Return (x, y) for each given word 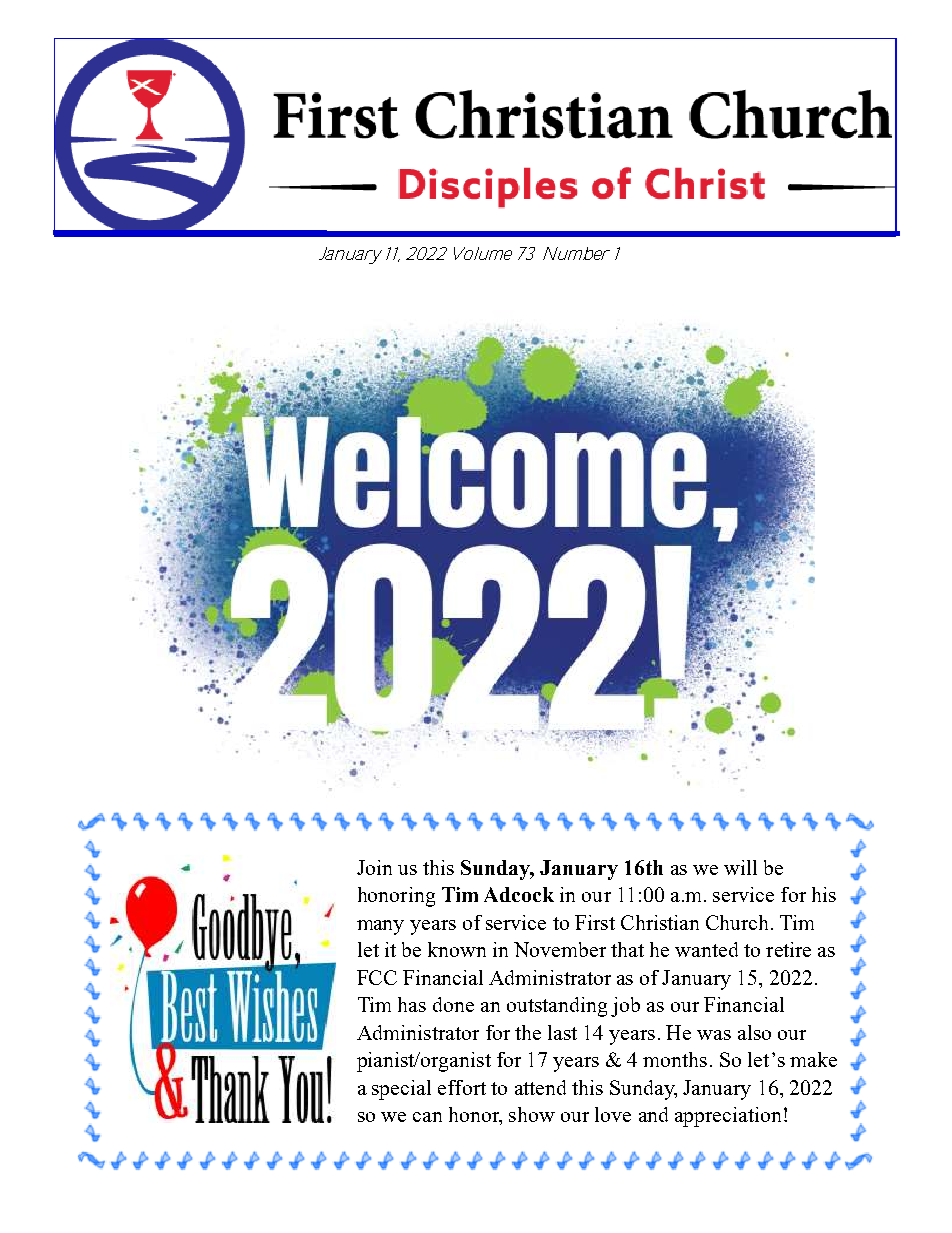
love (613, 1114)
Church (739, 922)
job (625, 1007)
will (740, 867)
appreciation (728, 1117)
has (412, 1004)
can (427, 1117)
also (754, 1032)
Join (374, 867)
